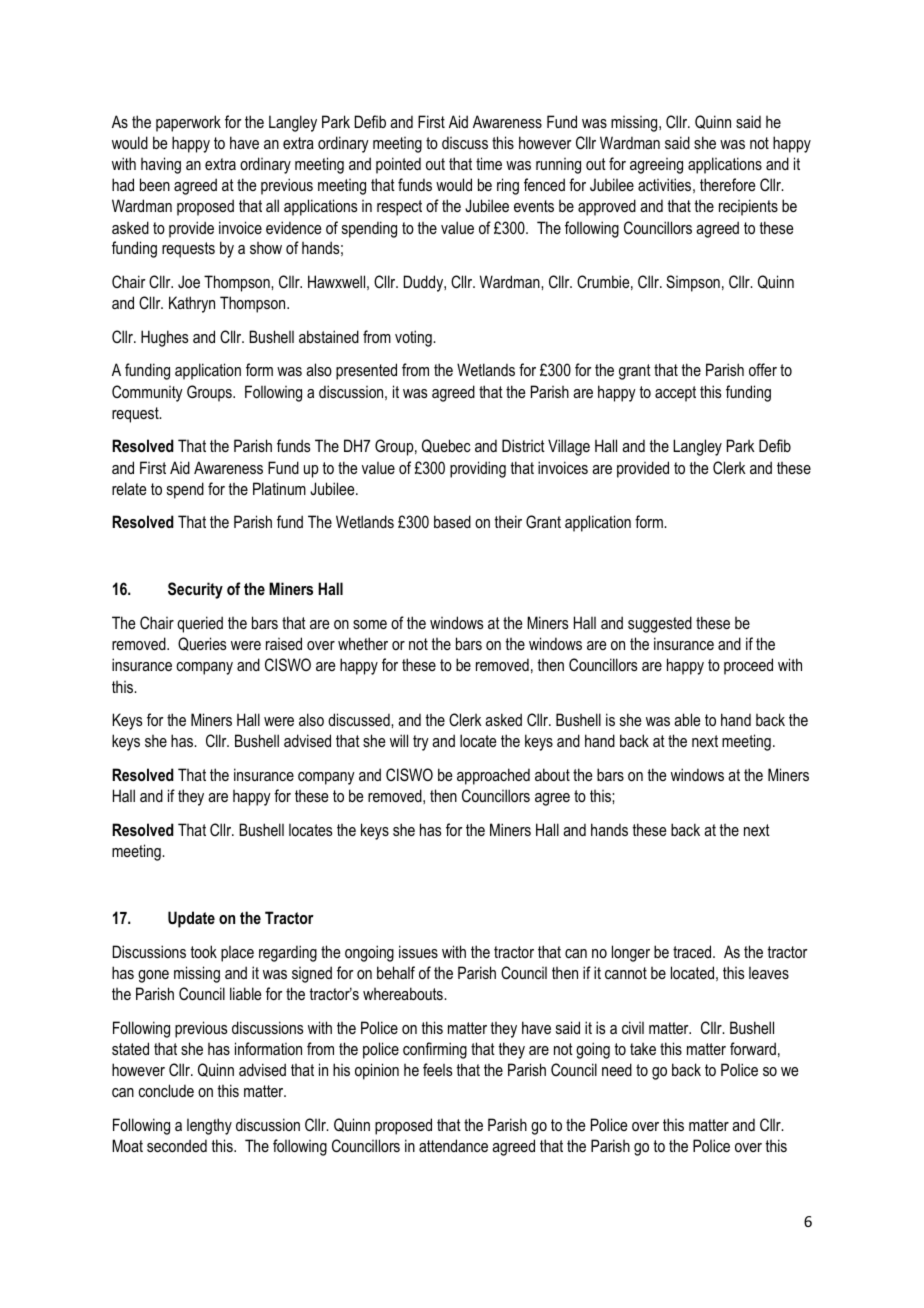 The image size is (924, 1308). Describe the element at coordinates (129, 488) in the page. I see `relate` at that location.
